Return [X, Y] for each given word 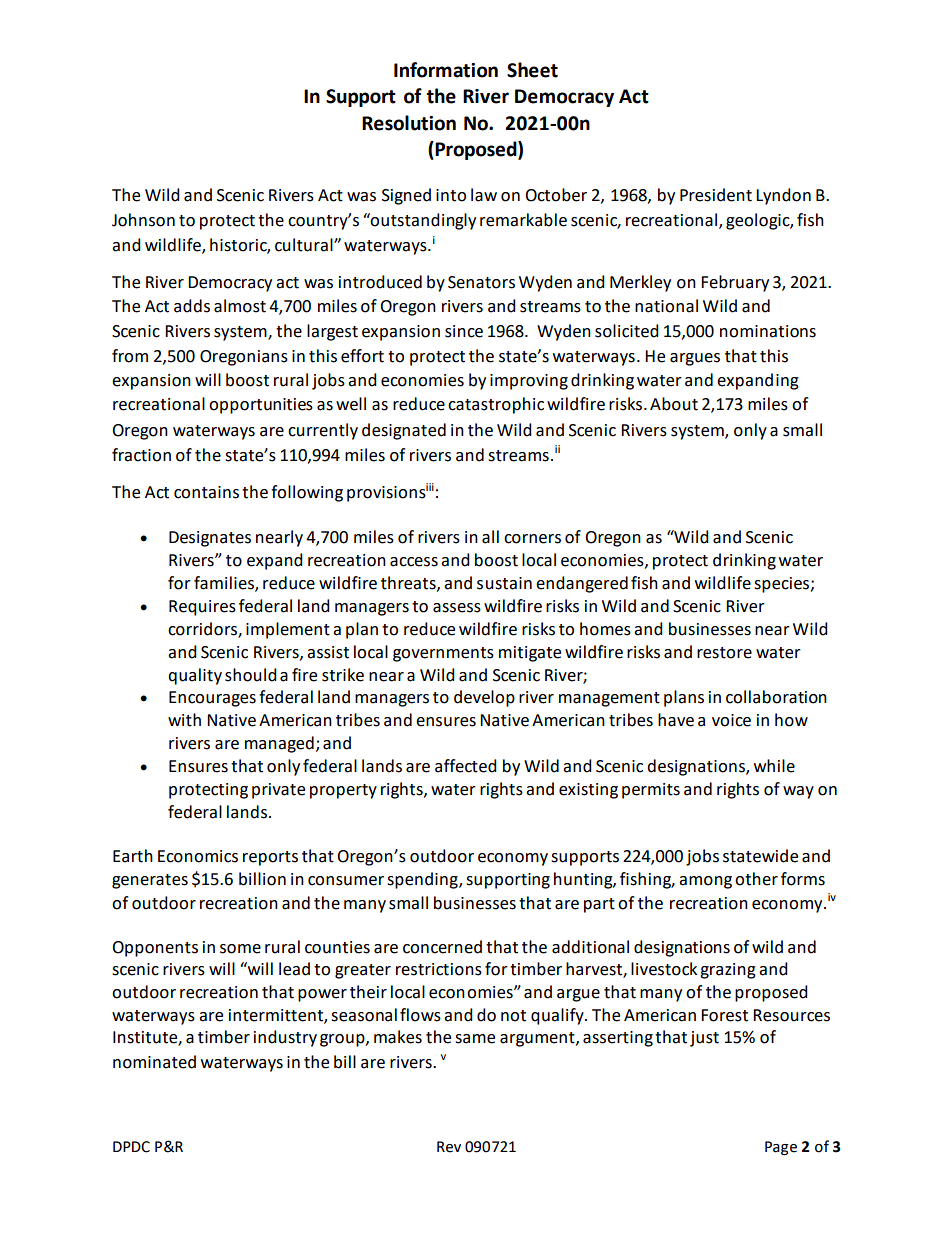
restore [724, 653]
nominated [154, 1062]
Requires [202, 608]
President [716, 195]
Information [446, 70]
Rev [449, 1147]
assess [457, 608]
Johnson [143, 220]
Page [781, 1148]
